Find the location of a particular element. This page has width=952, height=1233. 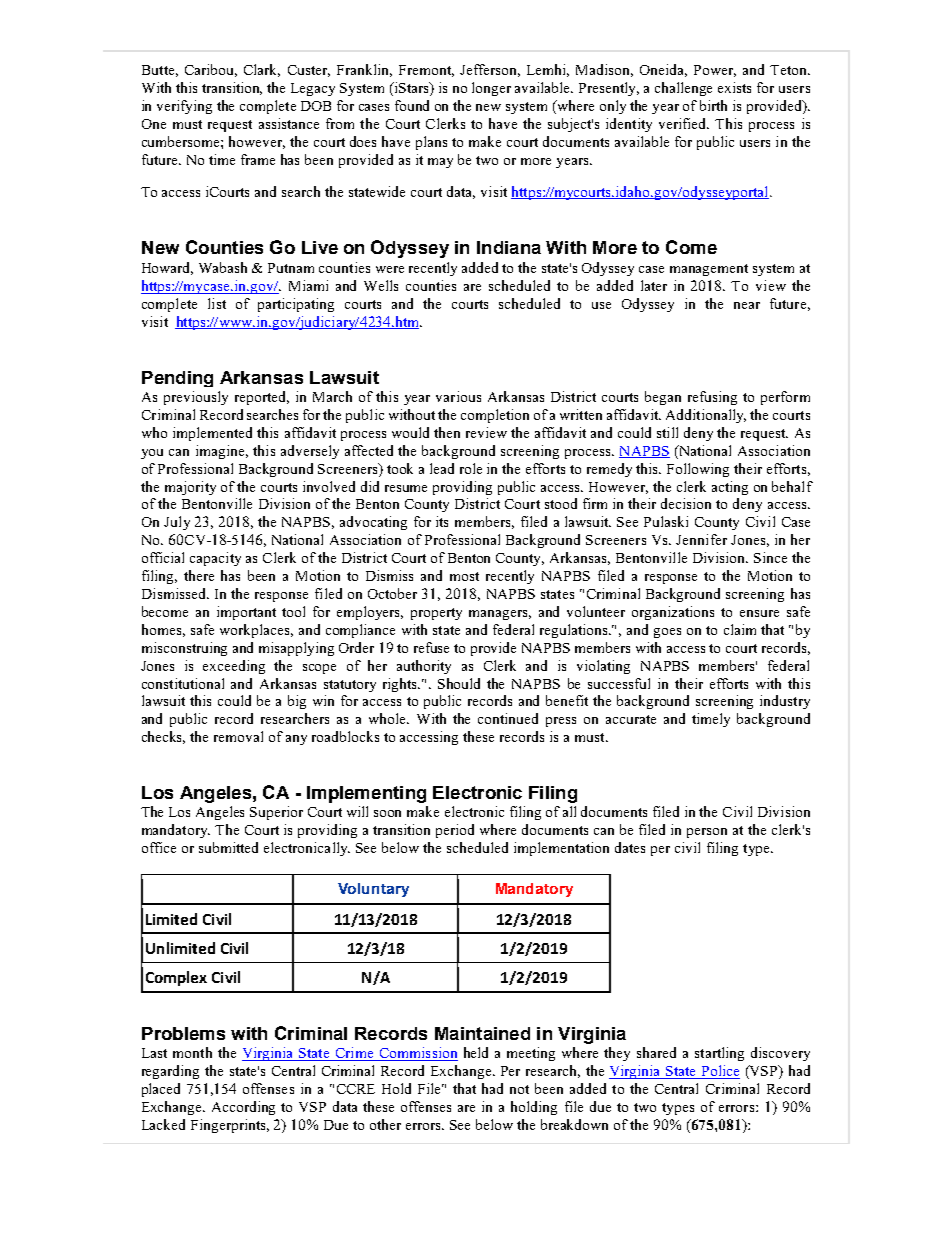

According is located at coordinates (243, 1108).
